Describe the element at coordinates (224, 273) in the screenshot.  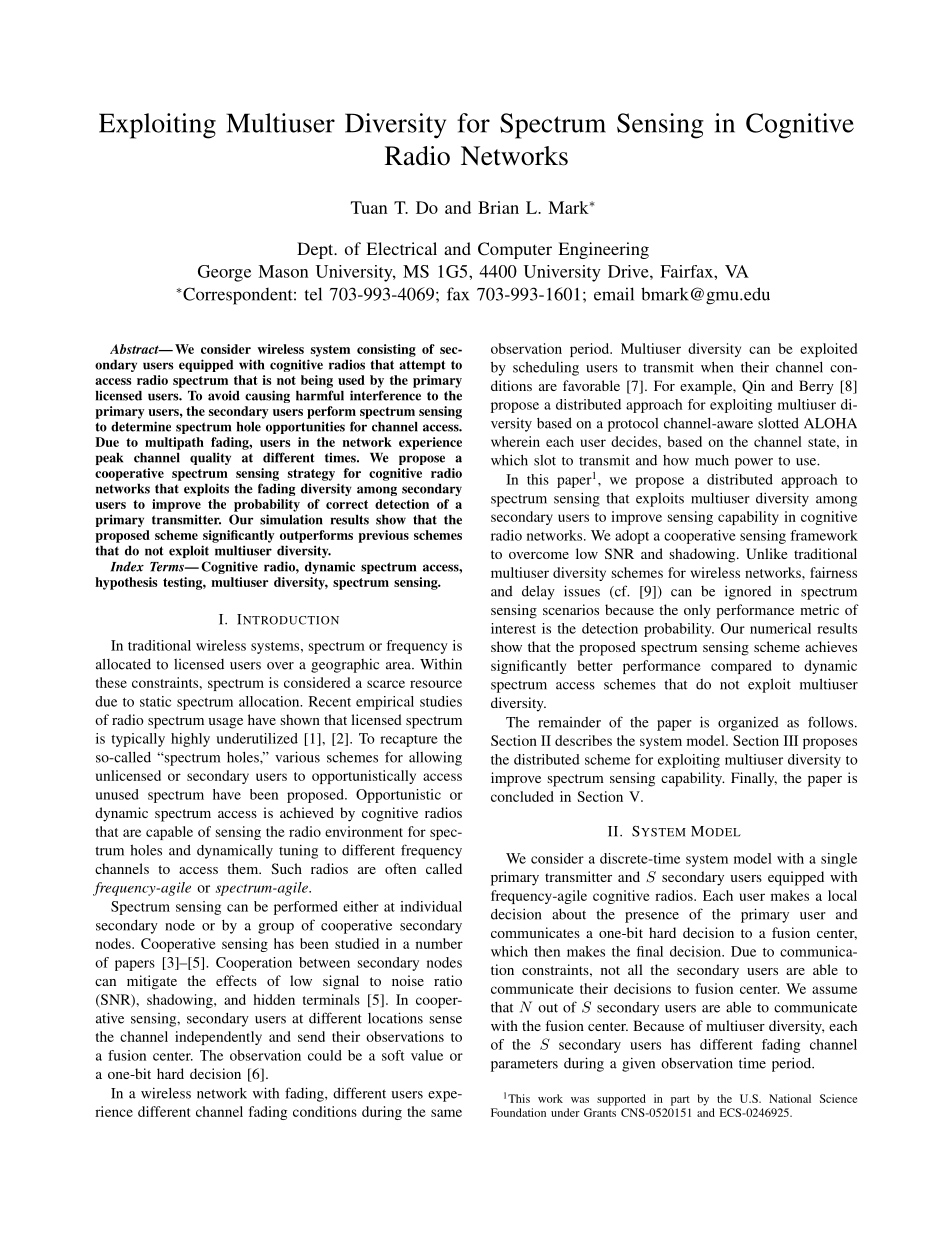
I see `George` at that location.
